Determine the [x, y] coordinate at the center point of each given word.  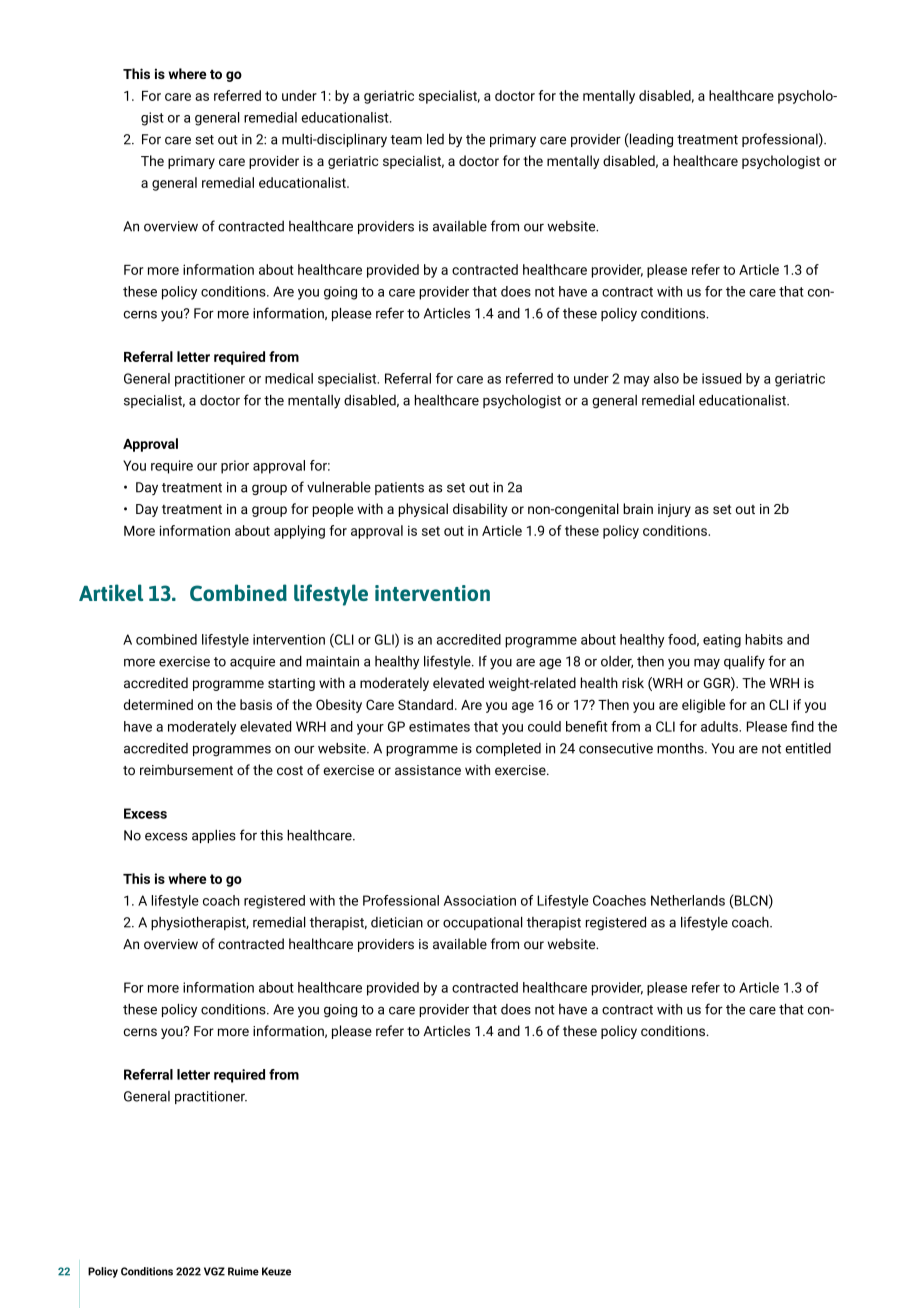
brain [638, 508]
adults [720, 726]
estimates [439, 726]
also [666, 378]
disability [480, 510]
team [406, 140]
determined [158, 704]
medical [289, 378]
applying [299, 532]
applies [214, 836]
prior [235, 467]
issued [721, 378]
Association [480, 900]
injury [674, 510]
